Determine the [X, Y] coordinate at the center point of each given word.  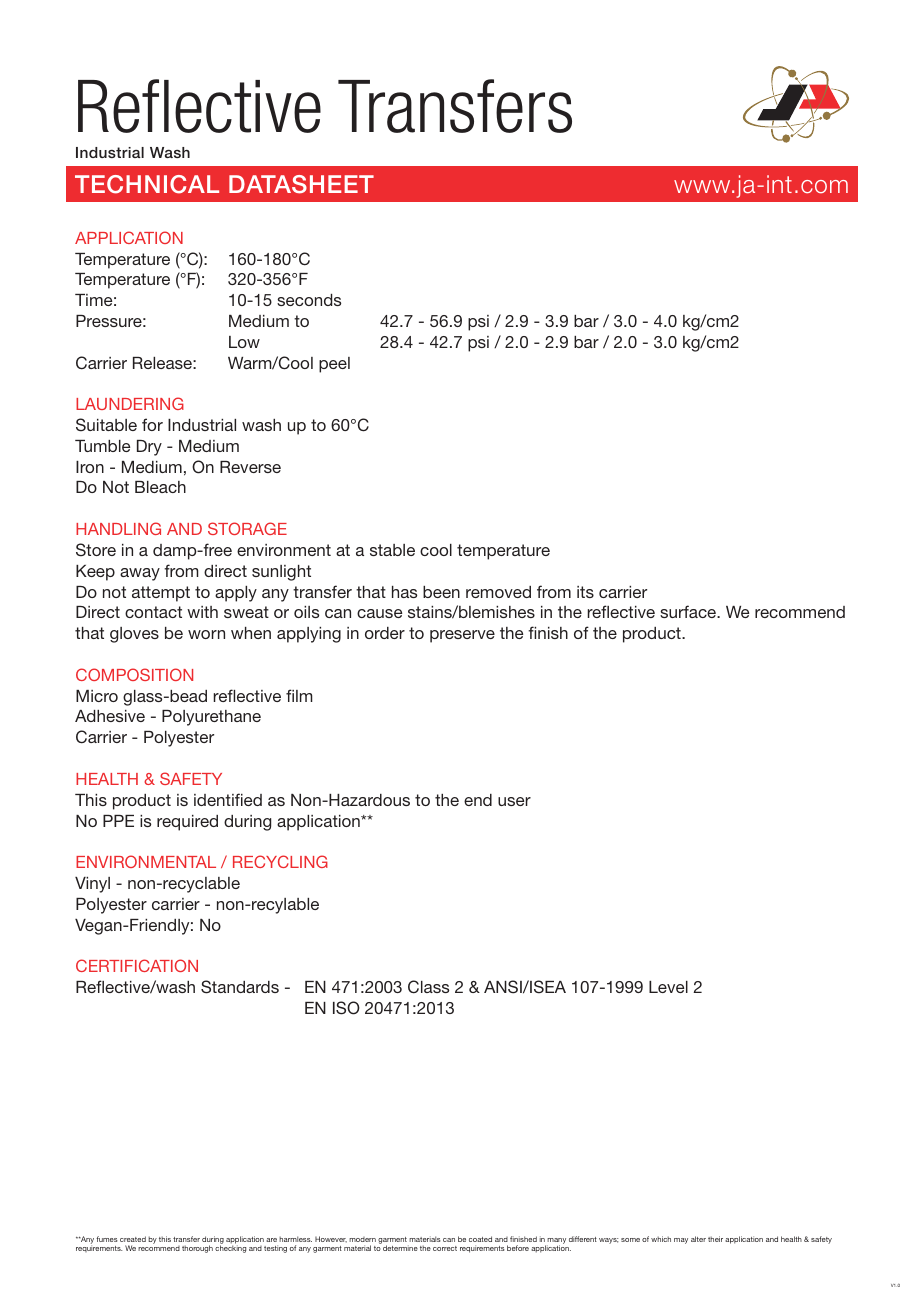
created [133, 1239]
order [385, 633]
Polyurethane [211, 718]
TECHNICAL [147, 184]
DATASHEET [301, 184]
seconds [309, 300]
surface [689, 611]
